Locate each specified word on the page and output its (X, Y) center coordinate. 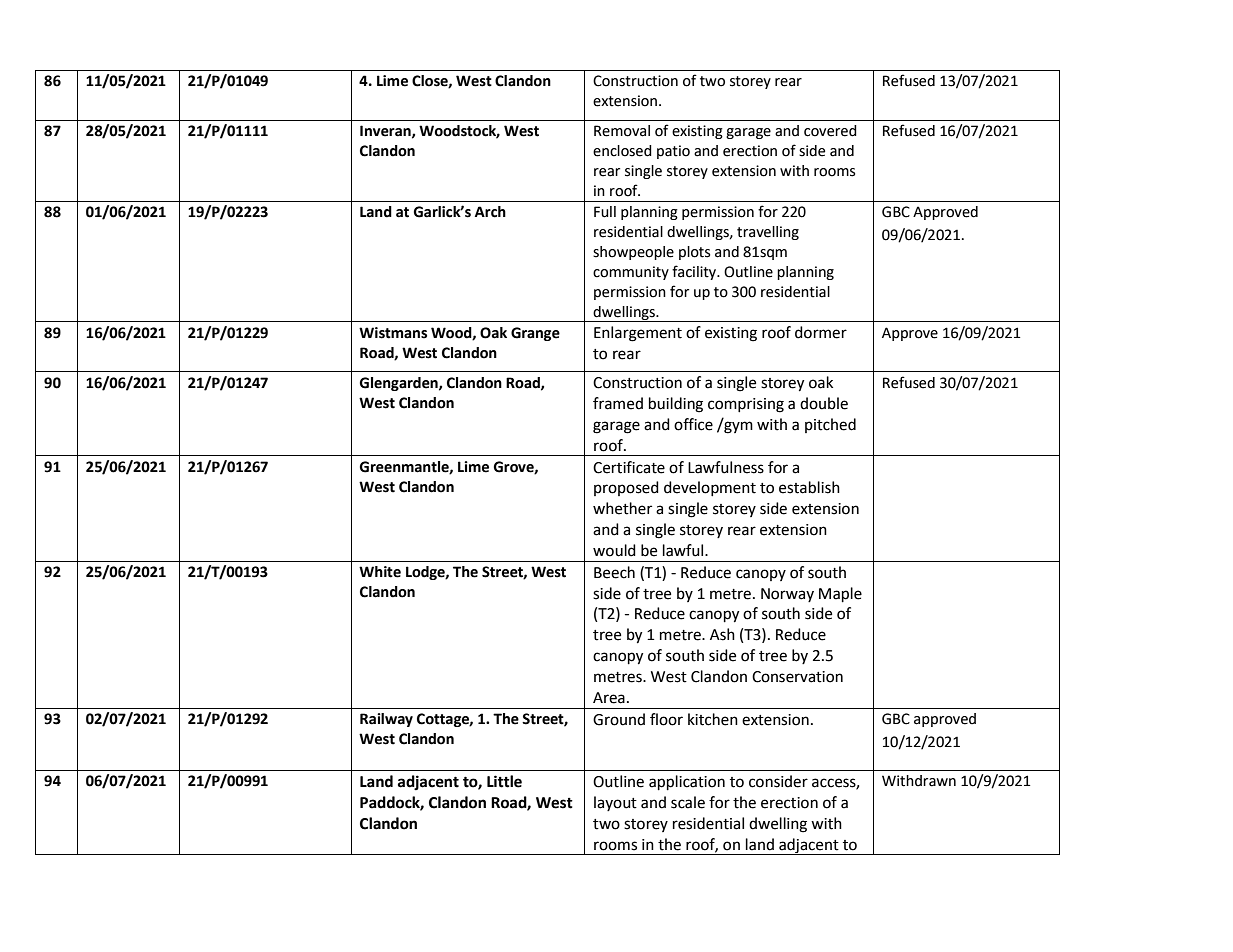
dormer (821, 332)
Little (504, 781)
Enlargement (638, 334)
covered (830, 131)
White (380, 572)
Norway (787, 595)
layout (615, 803)
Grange (535, 334)
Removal (622, 131)
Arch (490, 212)
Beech (614, 572)
